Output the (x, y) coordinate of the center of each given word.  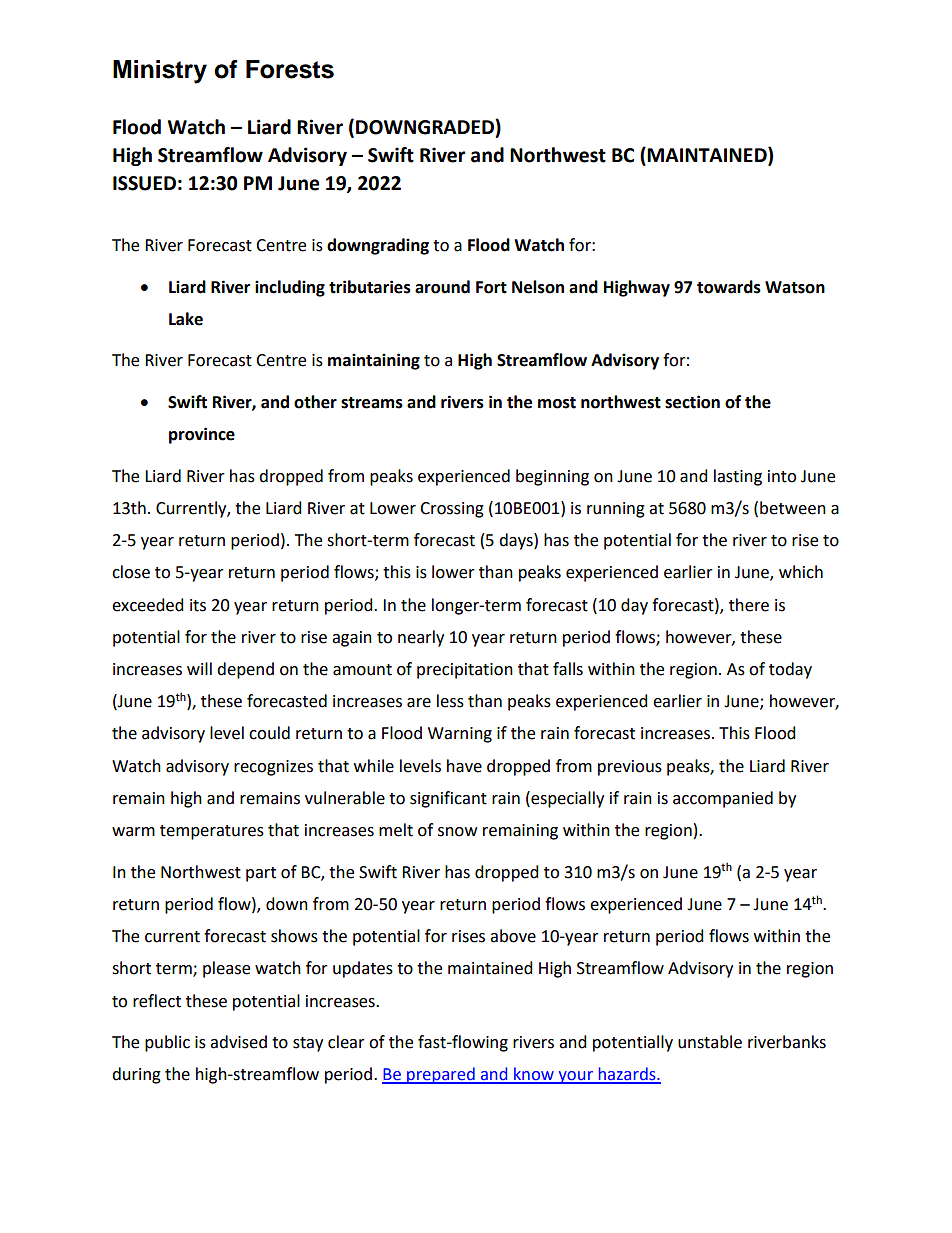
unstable (710, 1042)
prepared (441, 1075)
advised (238, 1042)
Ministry (160, 72)
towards (729, 287)
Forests (290, 69)
